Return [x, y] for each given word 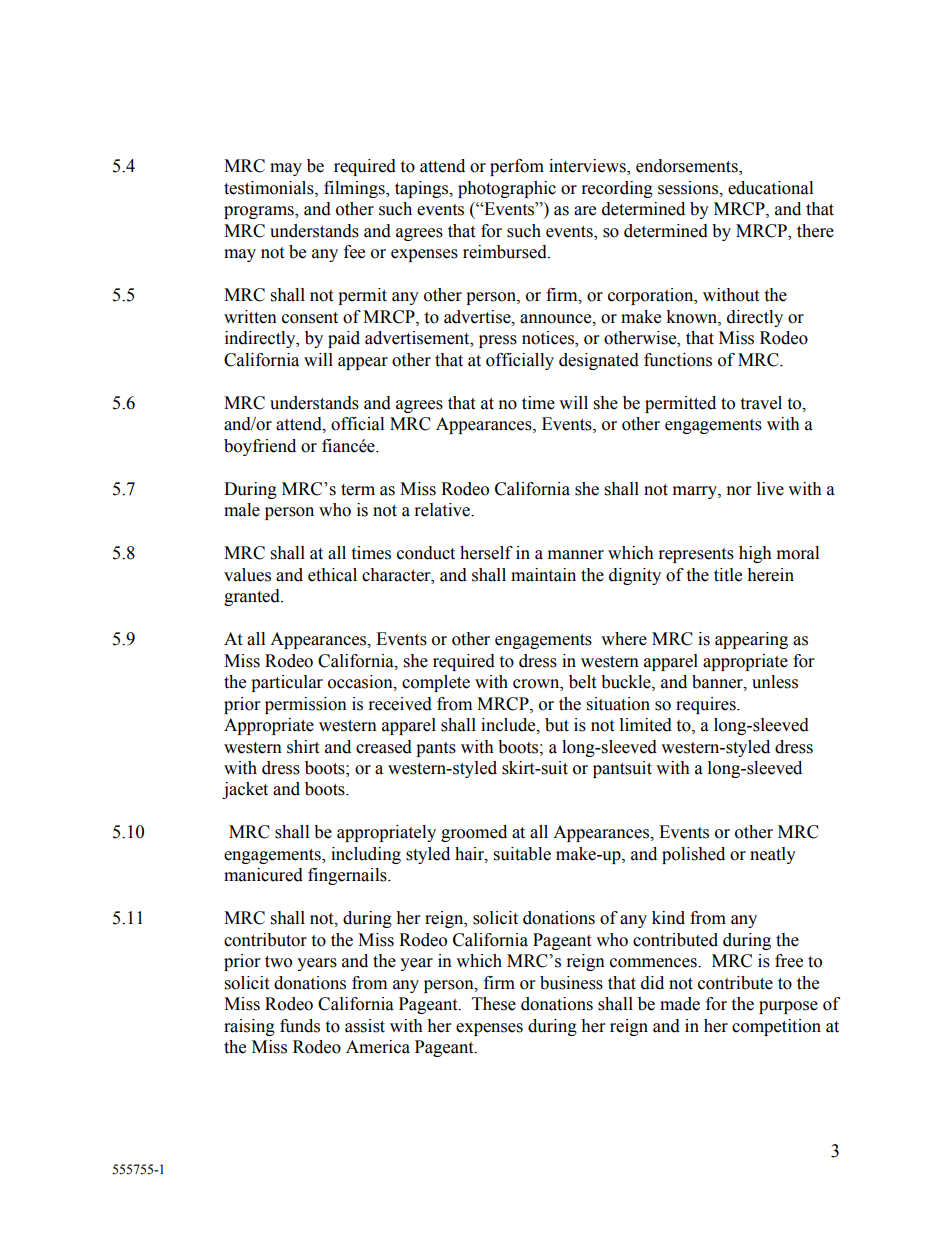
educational [770, 188]
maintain [543, 575]
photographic [507, 189]
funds [300, 1026]
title [728, 575]
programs [260, 212]
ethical [332, 575]
